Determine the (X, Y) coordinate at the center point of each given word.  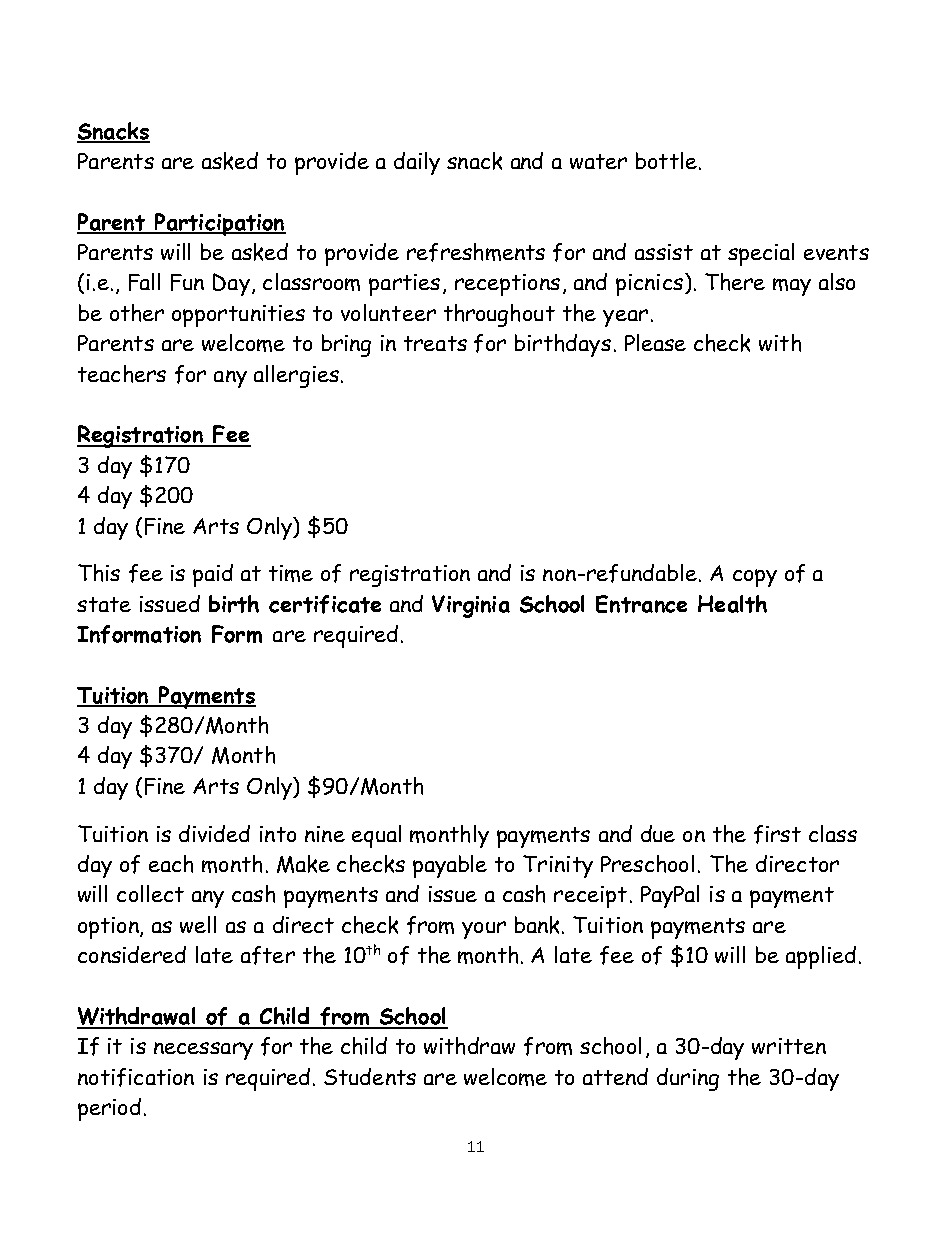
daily (417, 163)
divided (214, 833)
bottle (666, 160)
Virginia (471, 606)
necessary (203, 1051)
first (777, 834)
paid (213, 575)
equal (376, 836)
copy (755, 578)
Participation (219, 224)
